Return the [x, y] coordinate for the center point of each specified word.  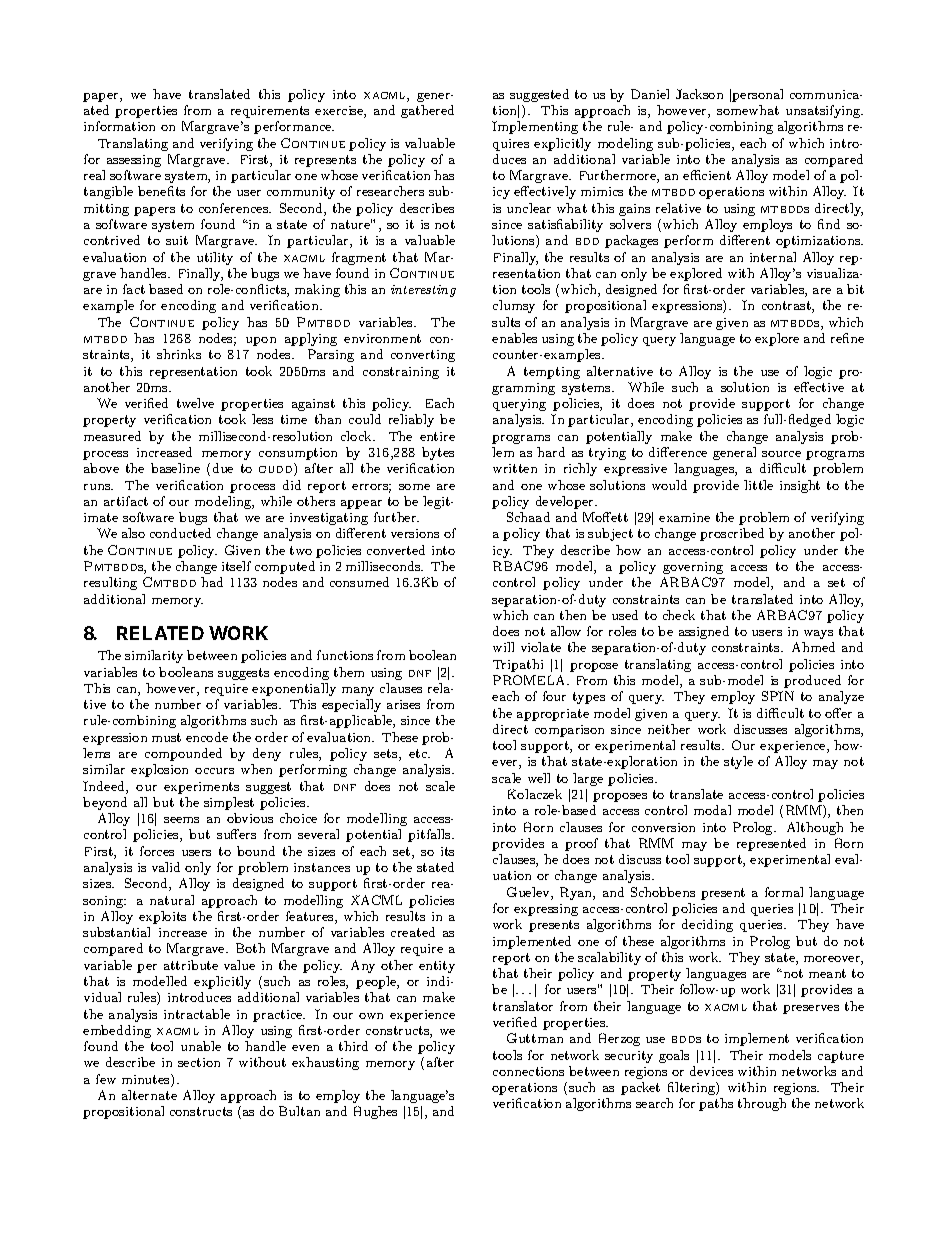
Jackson [699, 94]
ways [818, 634]
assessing [134, 161]
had [212, 582]
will [503, 647]
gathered [427, 111]
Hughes [375, 1112]
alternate [149, 1095]
